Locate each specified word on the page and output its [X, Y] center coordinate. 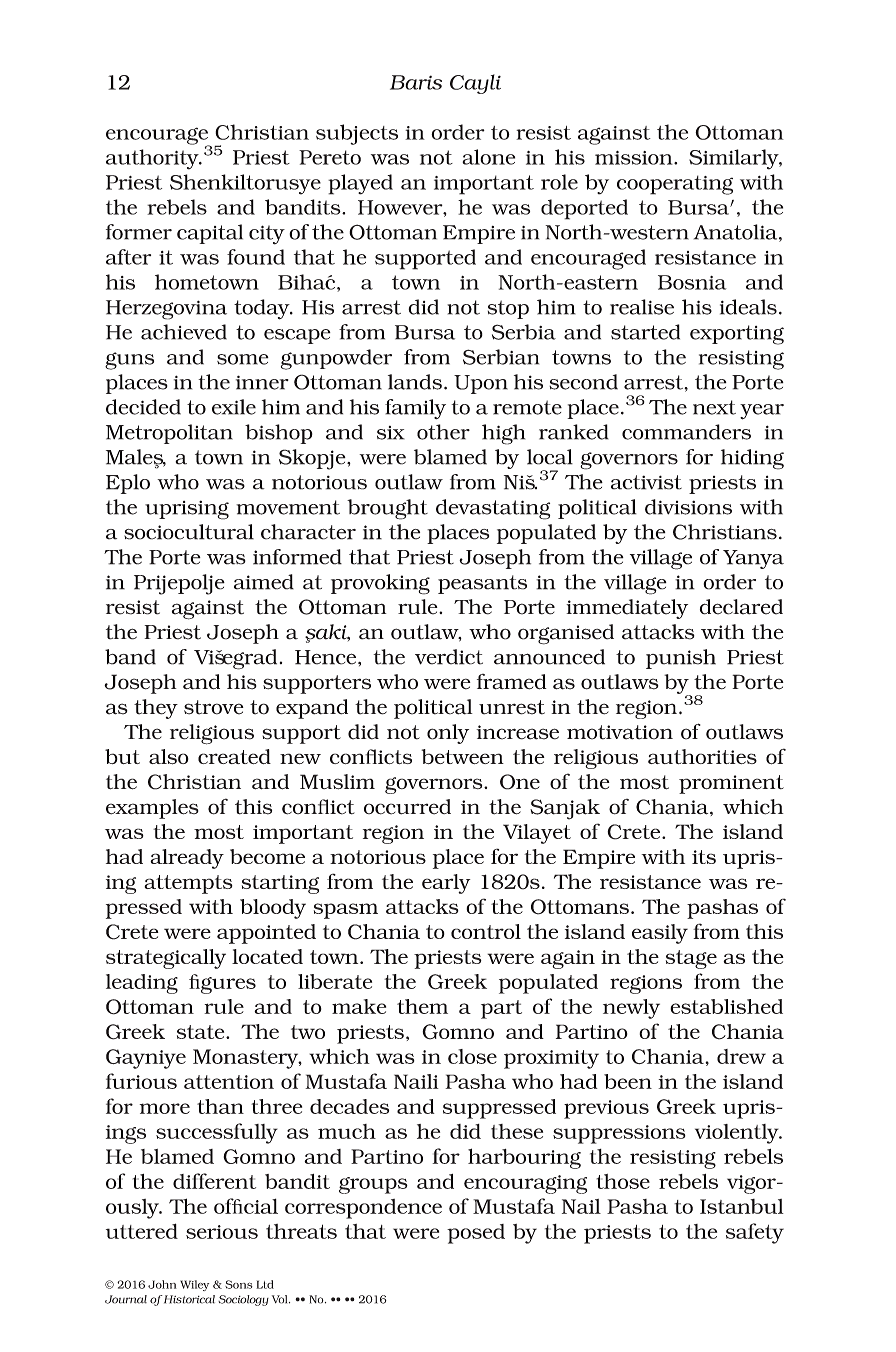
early [446, 884]
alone [488, 157]
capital [210, 234]
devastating [493, 509]
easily [660, 934]
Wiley [194, 1285]
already [187, 859]
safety [755, 1233]
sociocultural [189, 532]
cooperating [675, 185]
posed [476, 1234]
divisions [688, 507]
